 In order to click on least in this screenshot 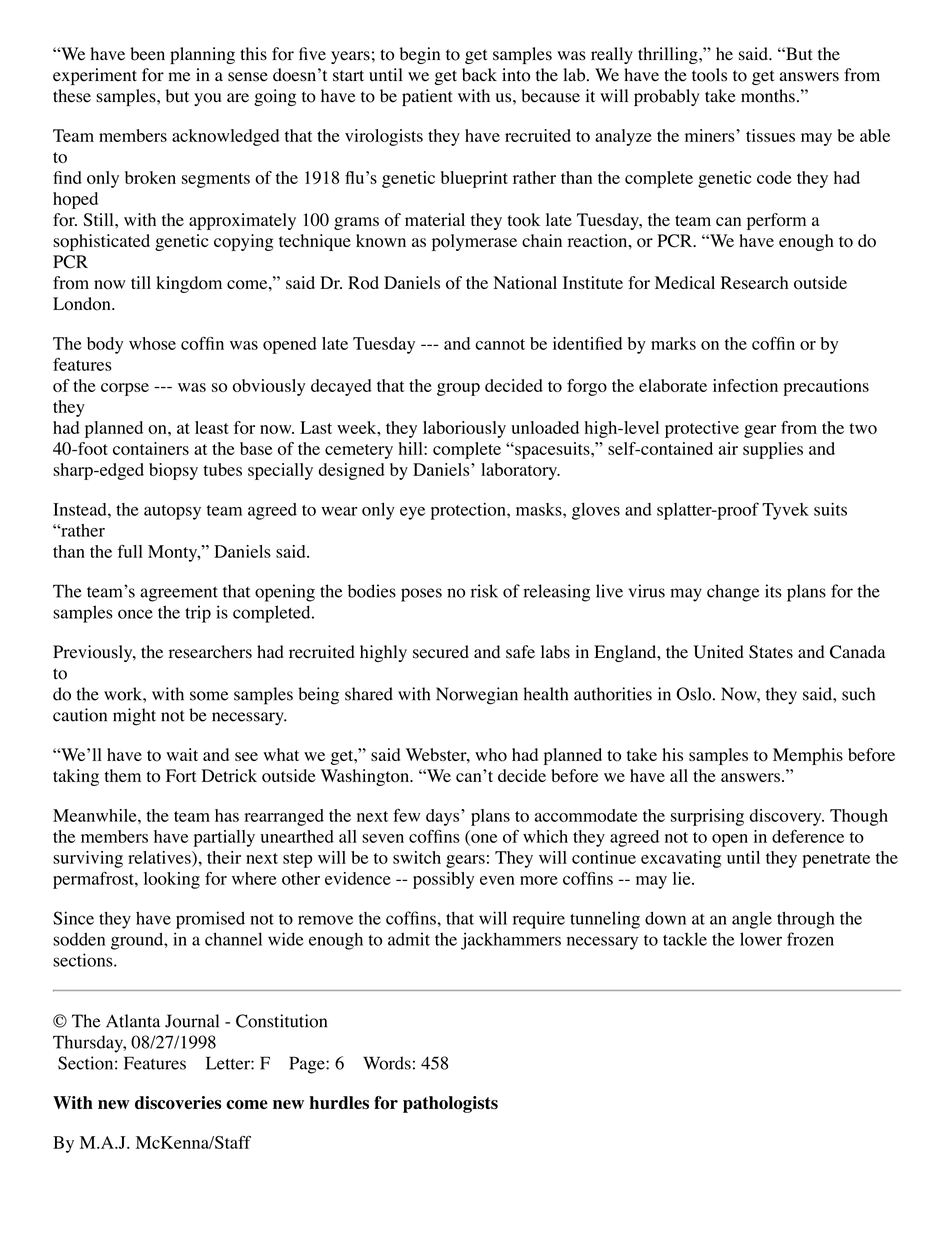, I will do `click(212, 427)`.
